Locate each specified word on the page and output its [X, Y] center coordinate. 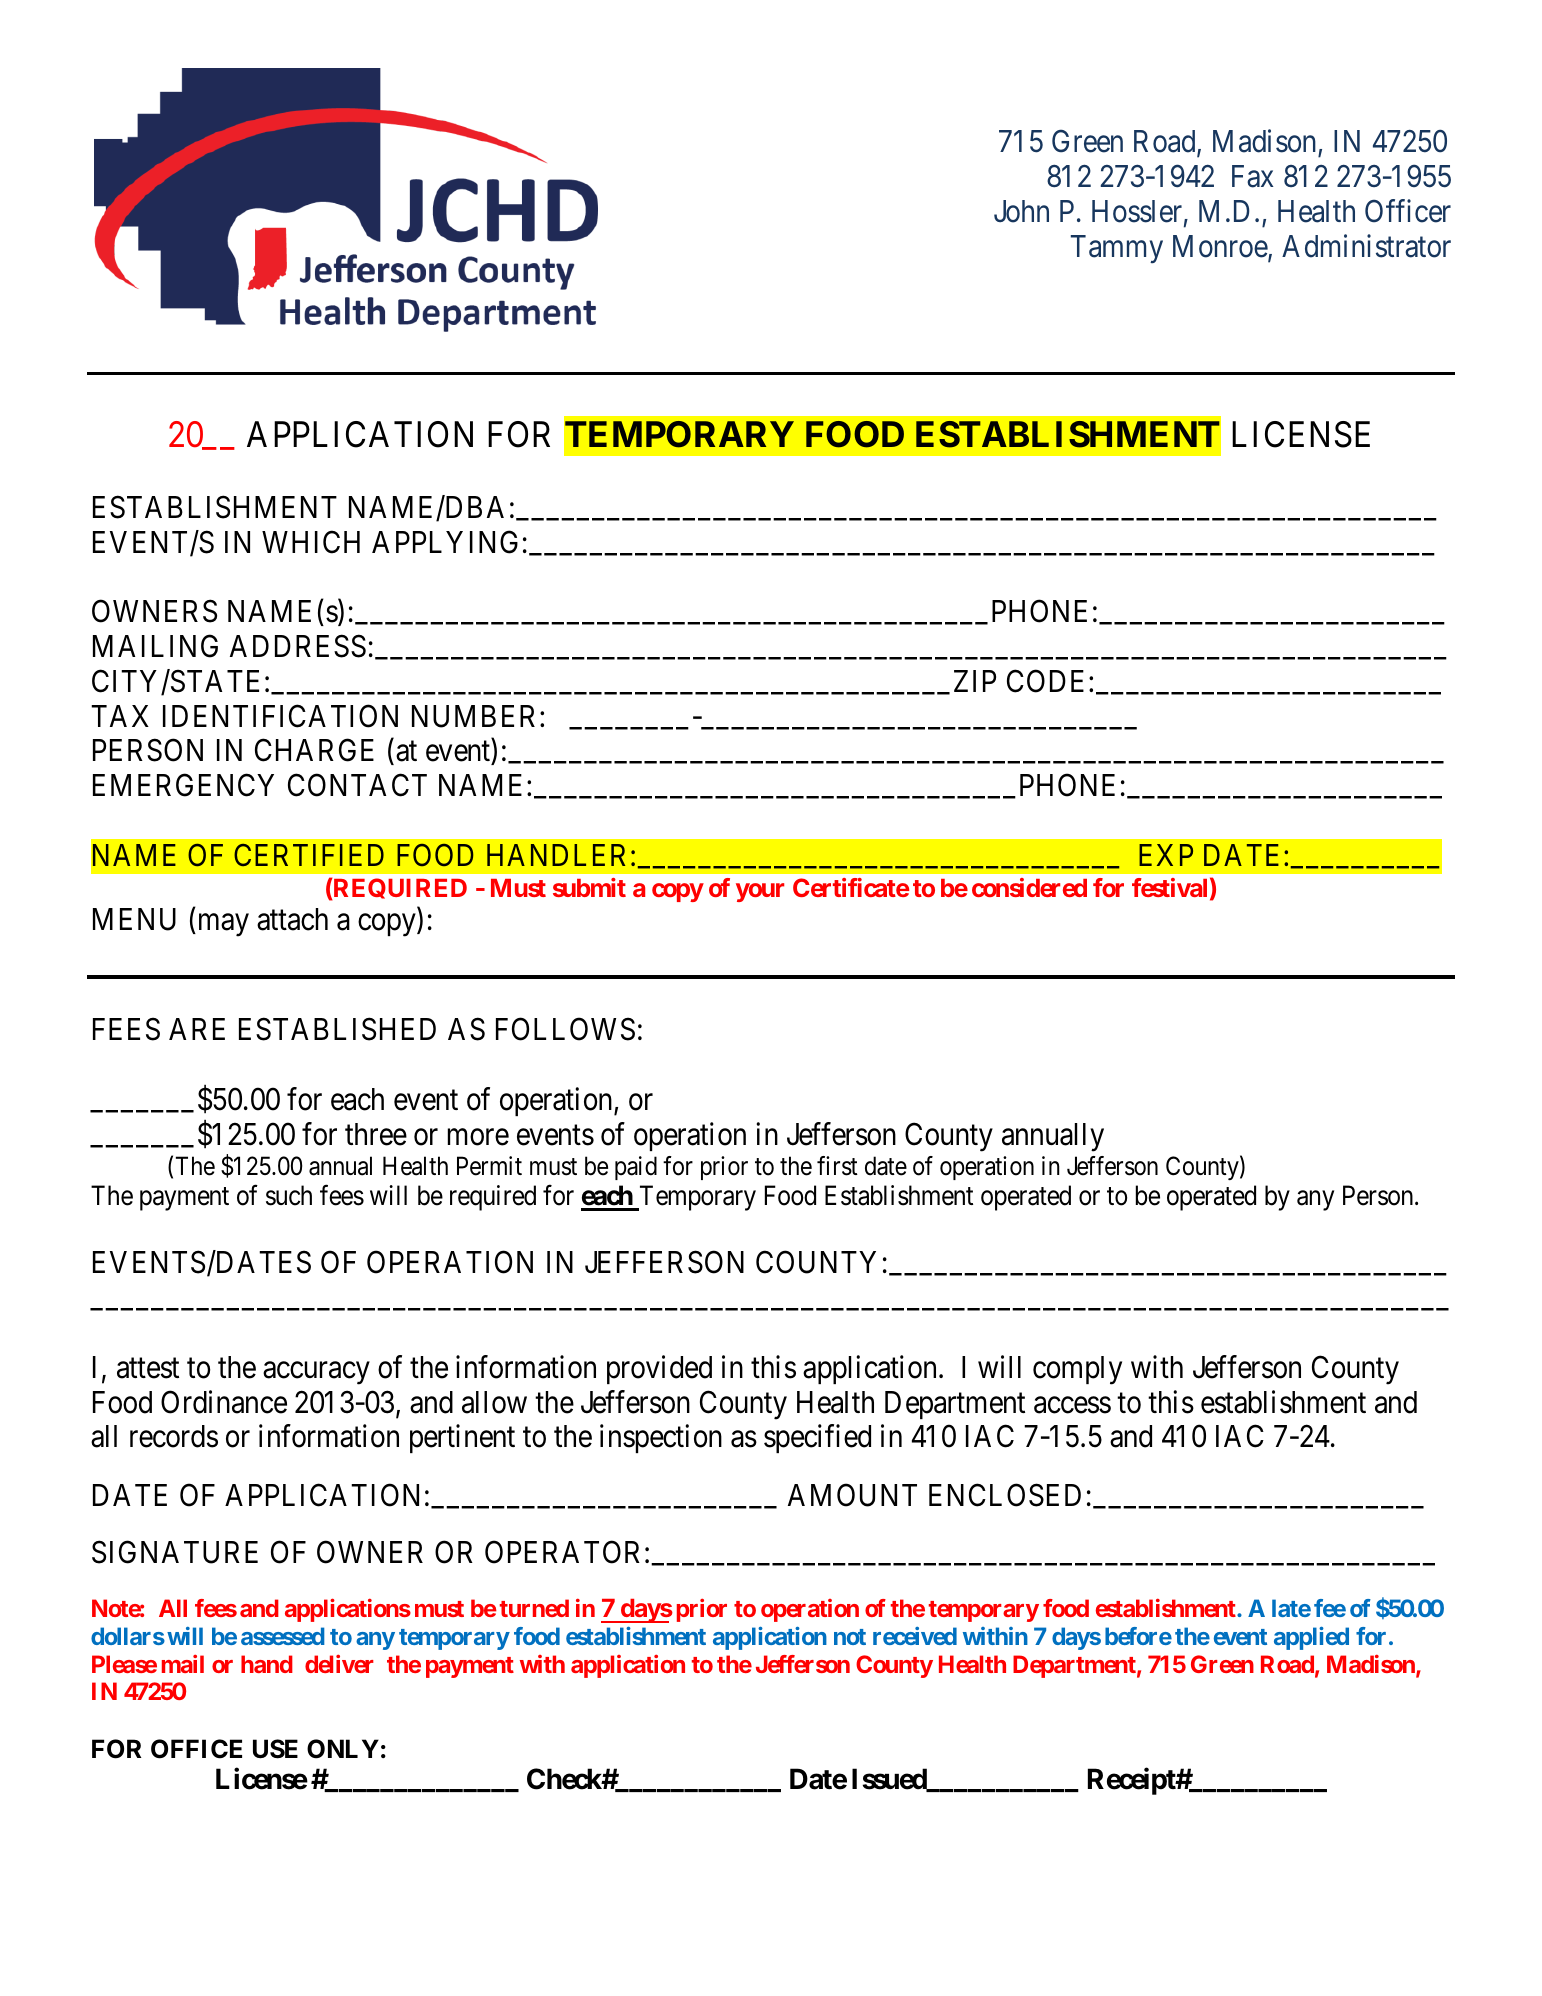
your [760, 892]
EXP [1166, 855]
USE [275, 1749]
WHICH [311, 542]
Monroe [1221, 247]
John [1021, 211]
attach [292, 919]
